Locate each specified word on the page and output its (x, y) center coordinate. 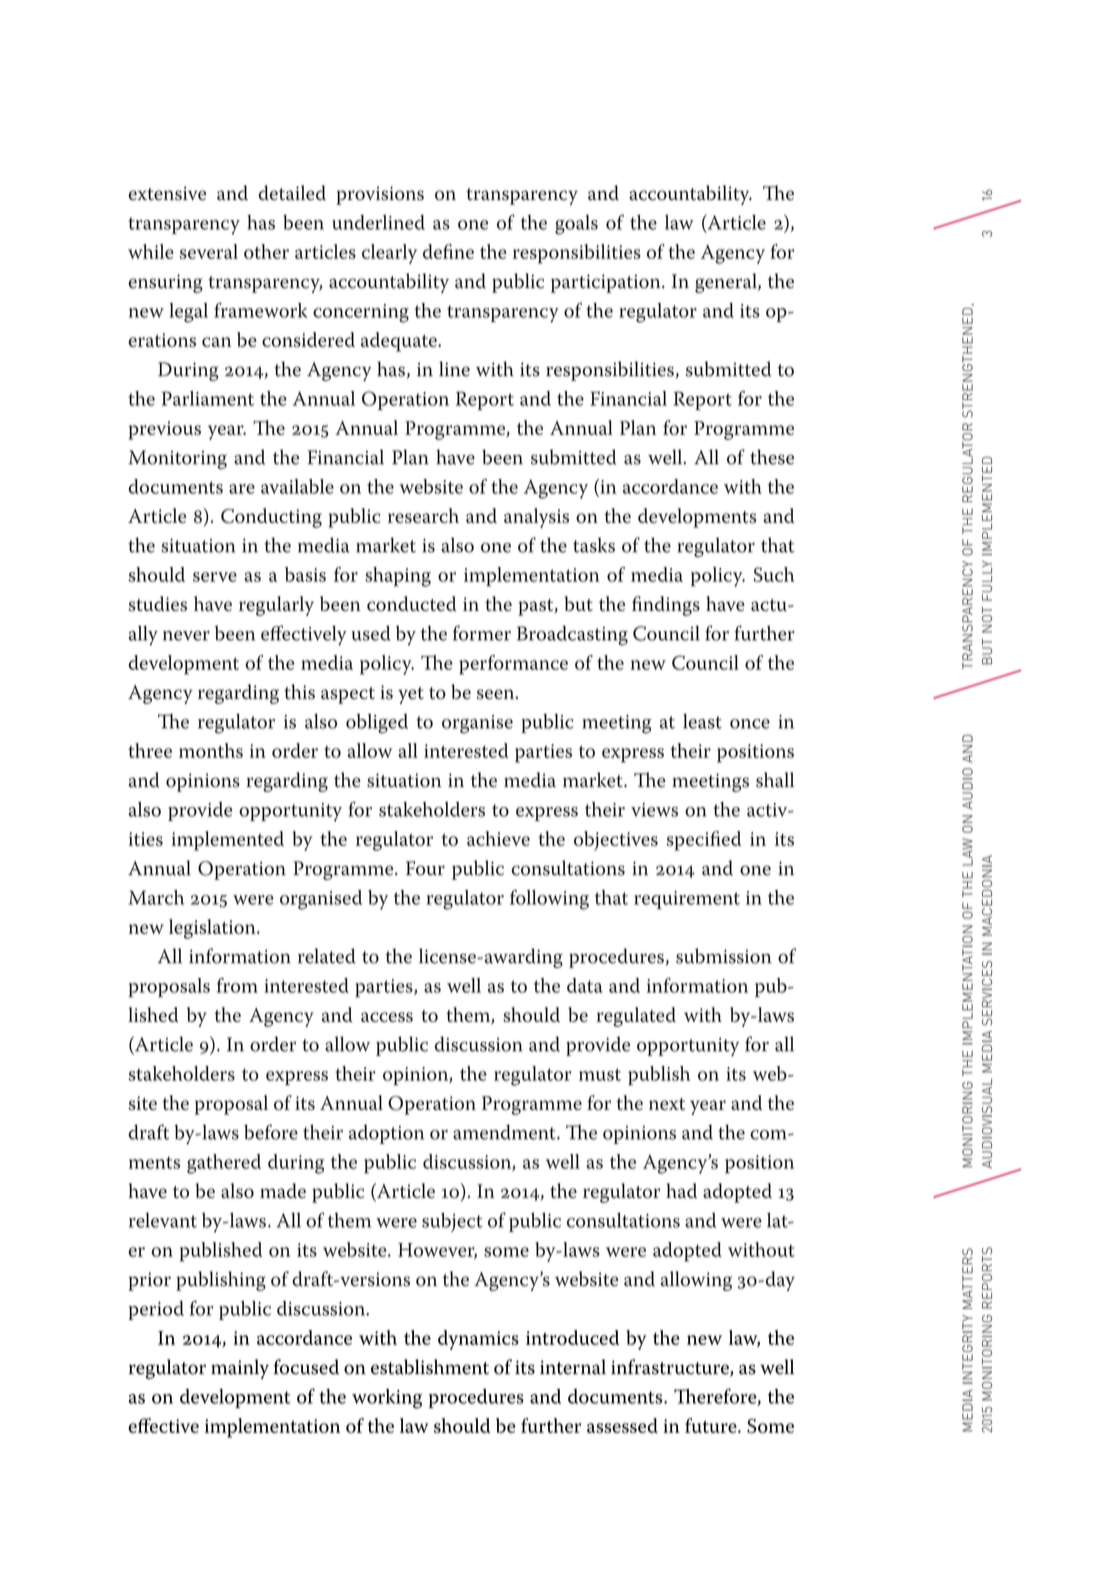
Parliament (208, 398)
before (271, 1132)
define (448, 251)
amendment (505, 1132)
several (209, 251)
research (423, 515)
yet (411, 695)
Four (425, 868)
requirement (687, 900)
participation (607, 283)
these (772, 457)
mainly (240, 1369)
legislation (213, 929)
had (681, 1190)
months (211, 750)
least (702, 721)
